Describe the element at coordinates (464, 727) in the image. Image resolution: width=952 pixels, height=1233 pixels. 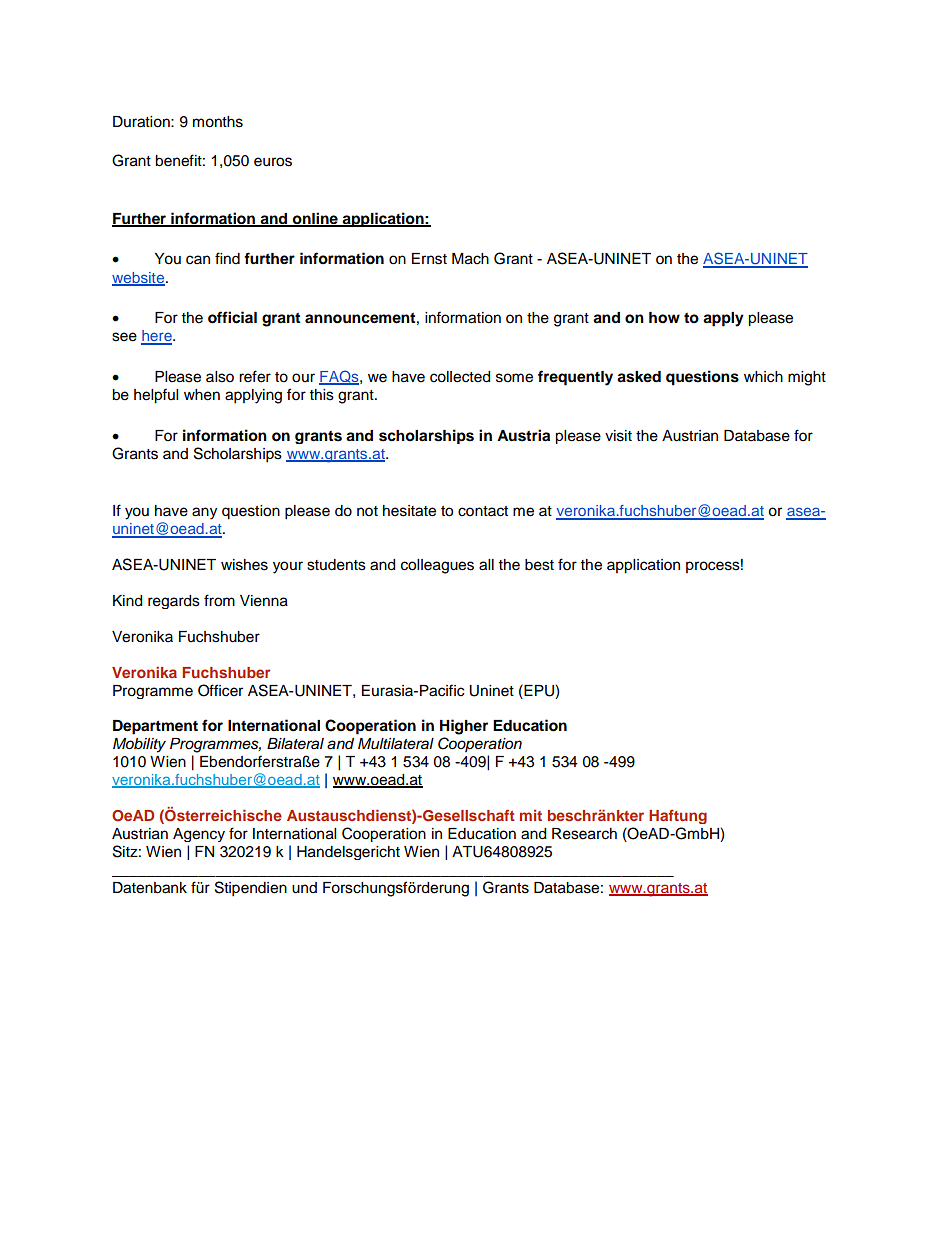
I see `Higher` at that location.
